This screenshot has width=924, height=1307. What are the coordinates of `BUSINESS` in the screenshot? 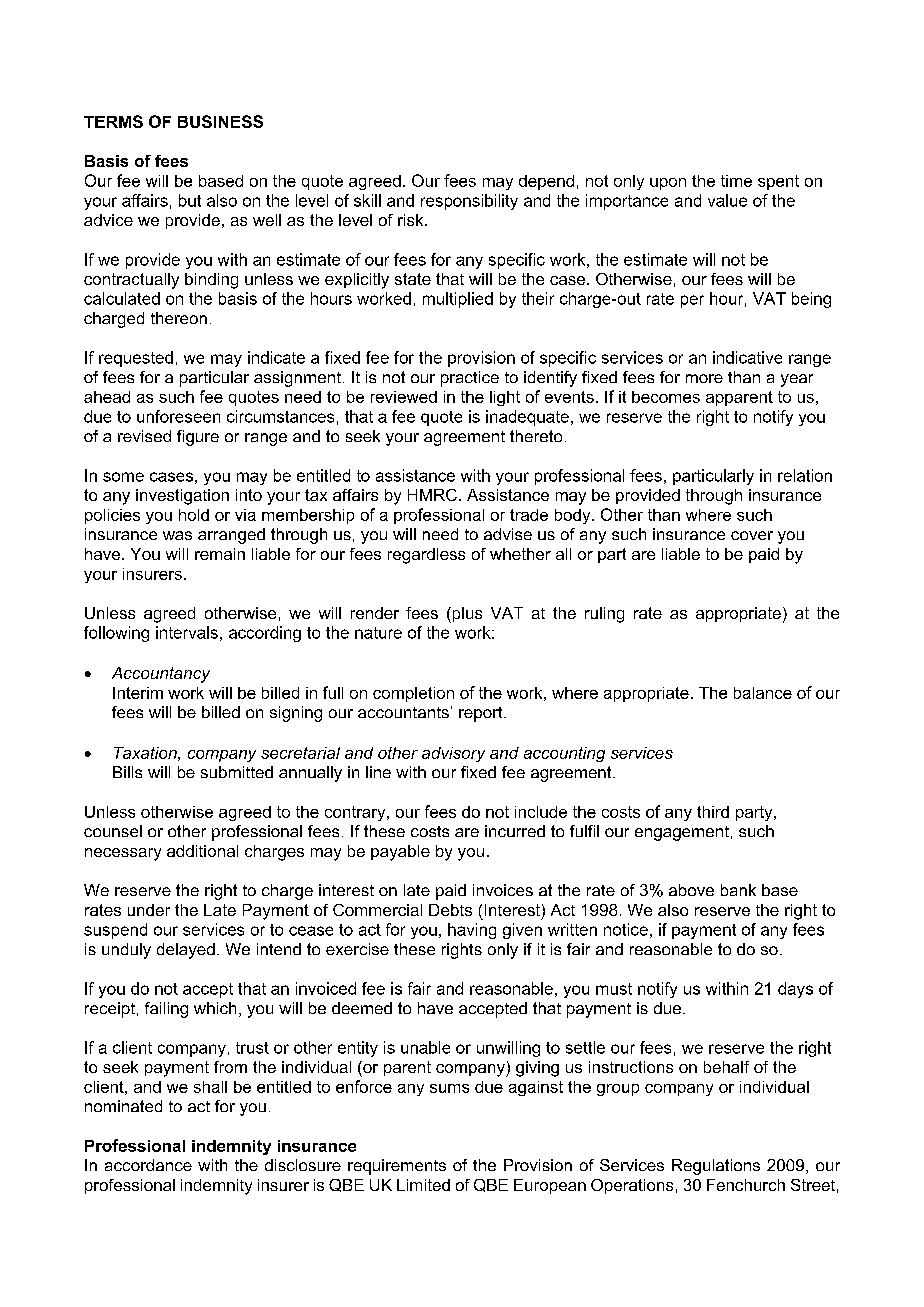 It's located at (220, 121).
